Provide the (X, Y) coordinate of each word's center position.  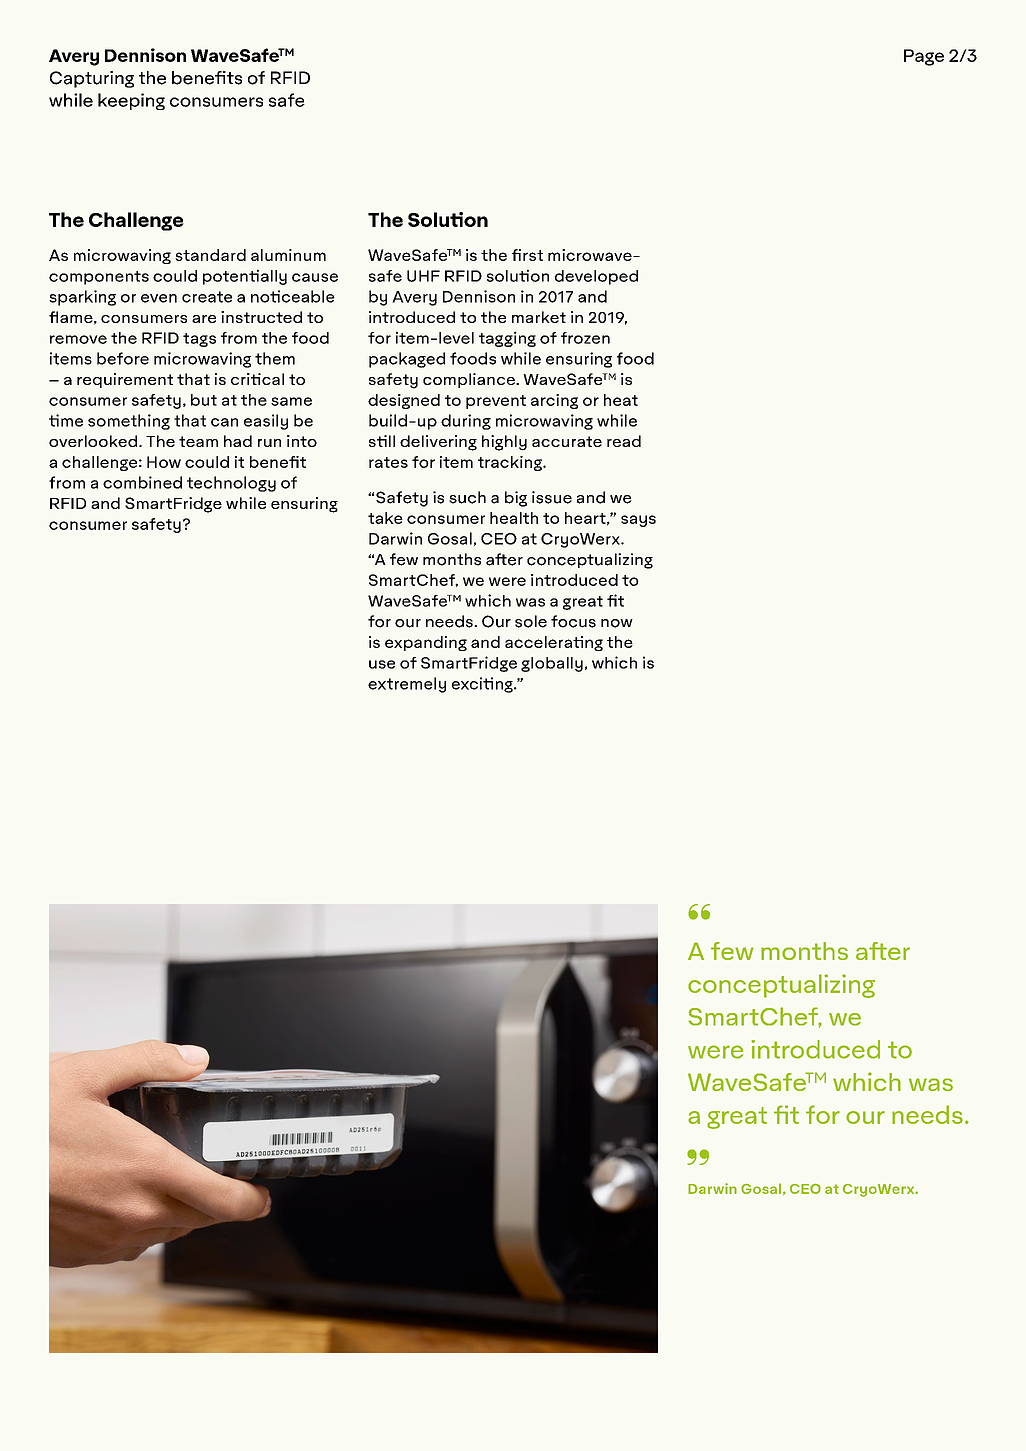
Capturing (92, 79)
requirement (125, 380)
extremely (407, 685)
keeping (131, 101)
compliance (470, 380)
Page (924, 57)
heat (621, 400)
